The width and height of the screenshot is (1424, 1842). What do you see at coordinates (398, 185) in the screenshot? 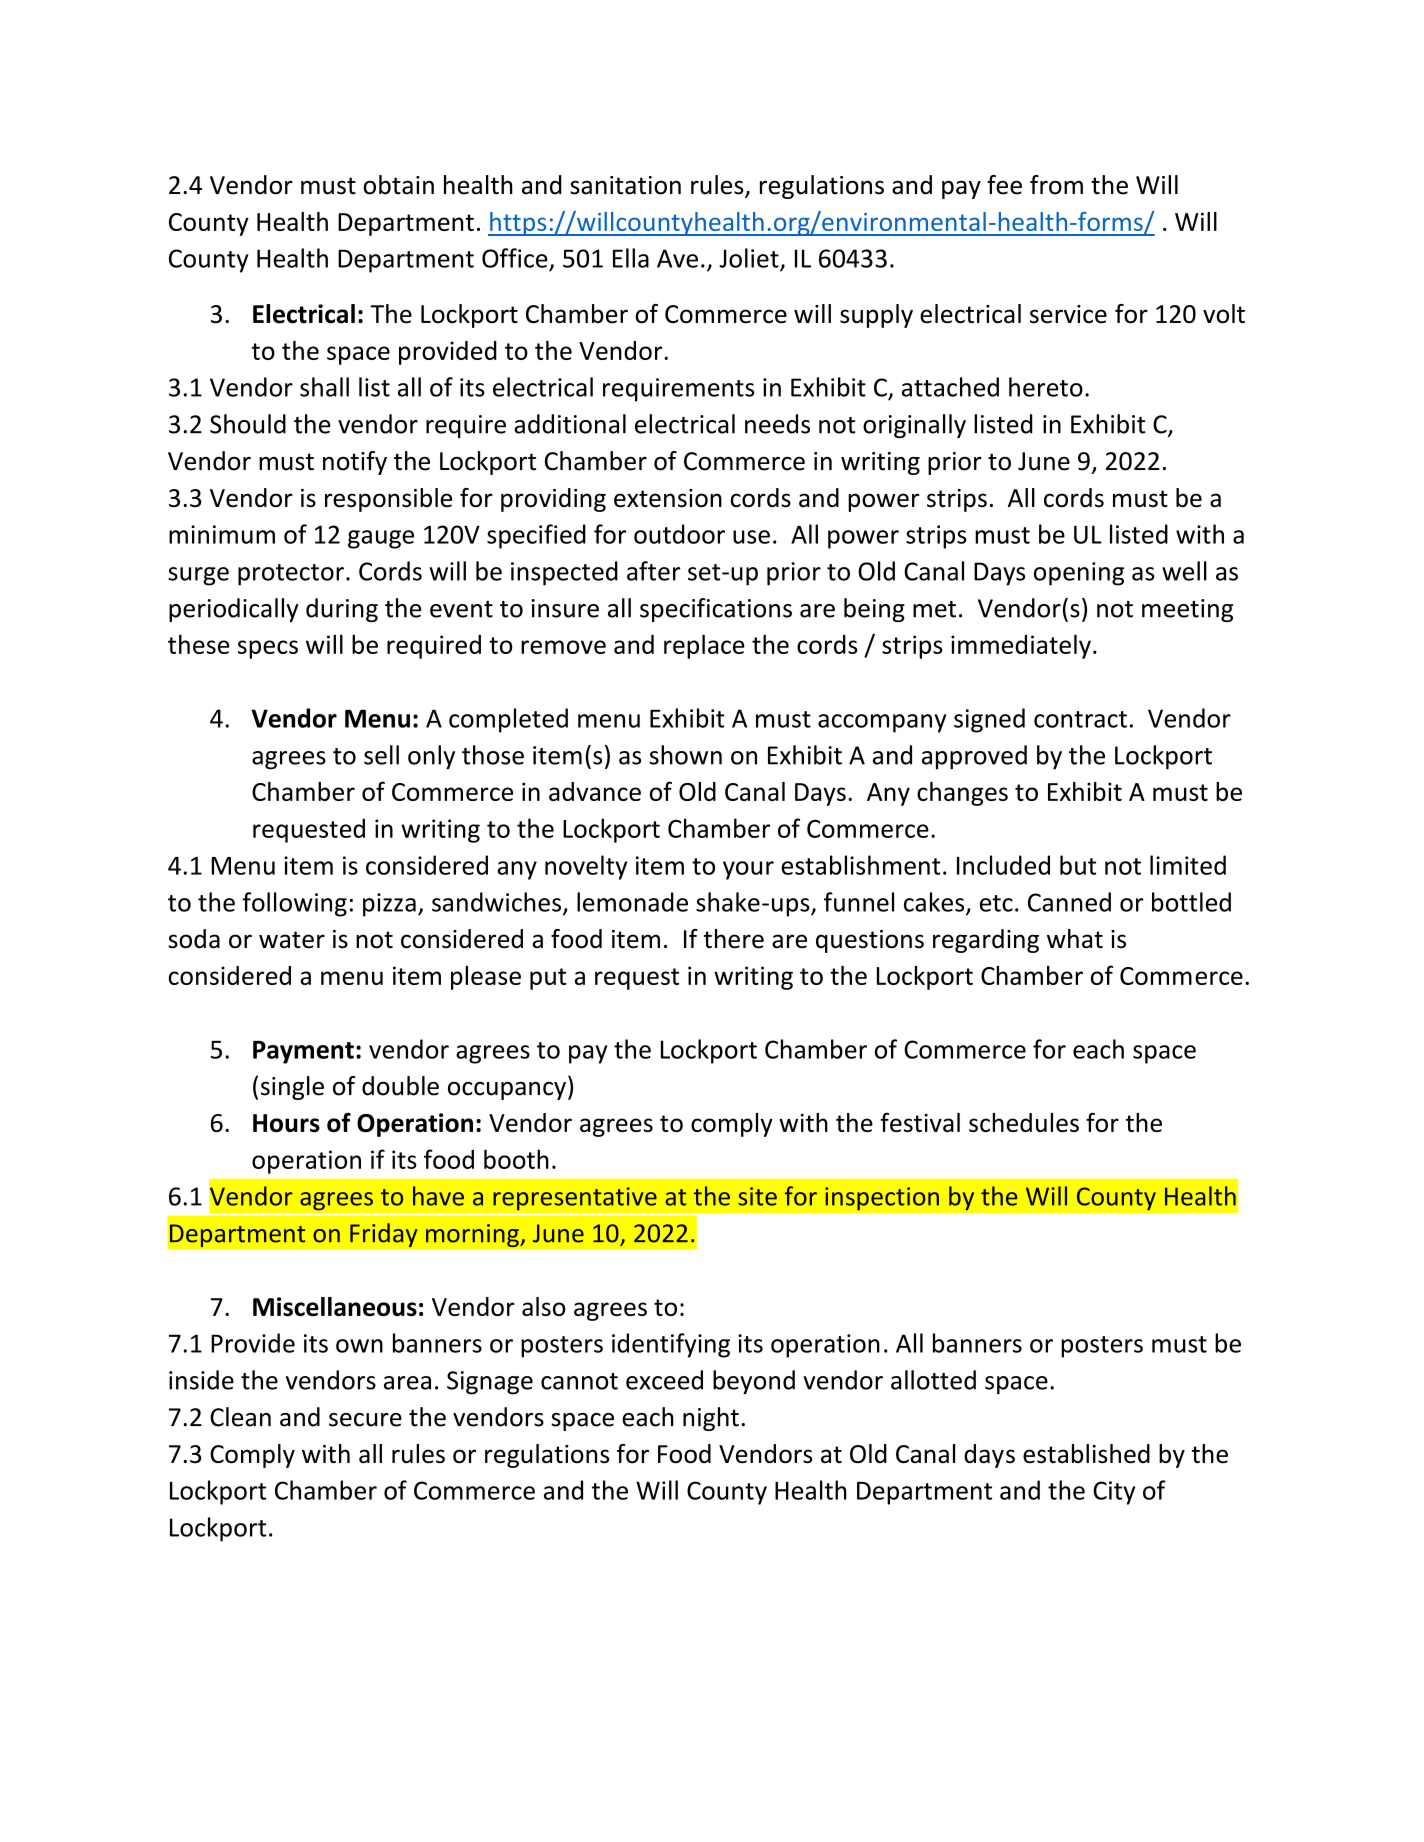
I see `obtain` at bounding box center [398, 185].
